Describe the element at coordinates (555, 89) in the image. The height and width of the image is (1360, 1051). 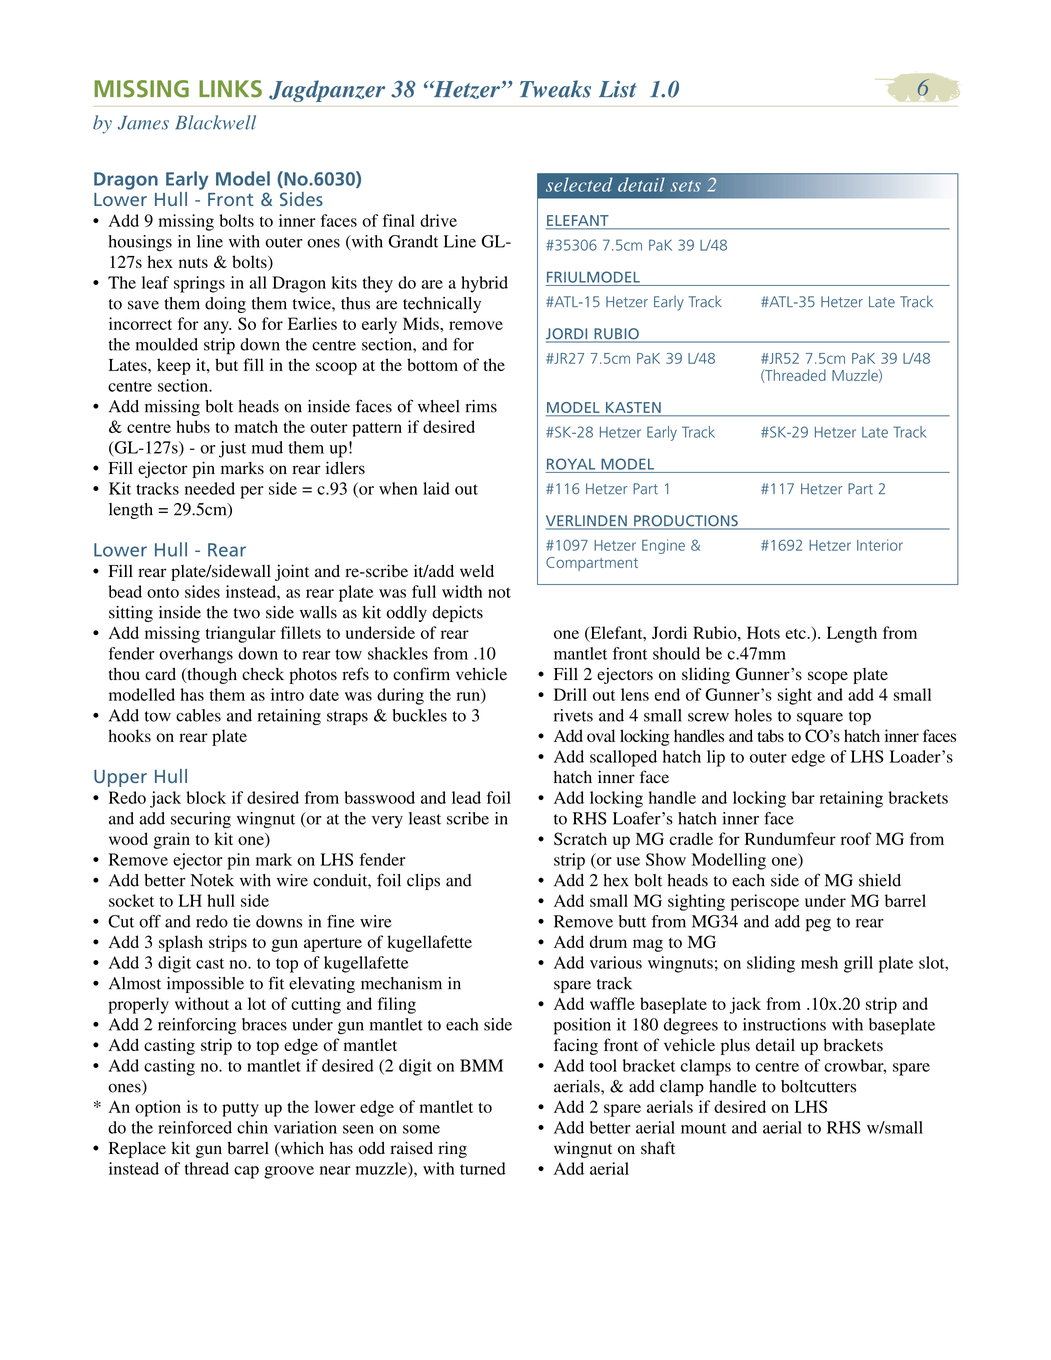
I see `Tweaks` at that location.
